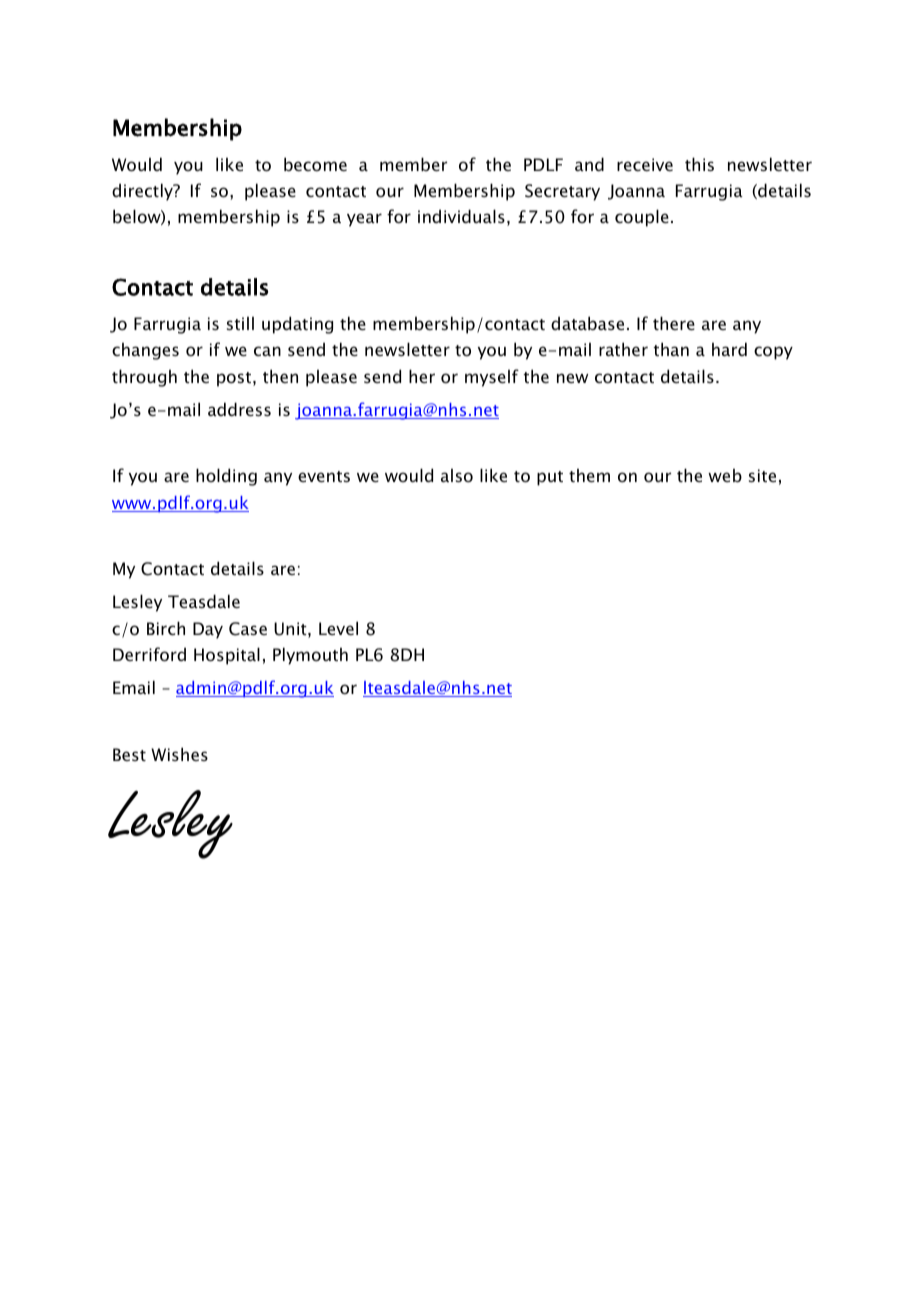  I want to click on myself, so click(492, 378).
